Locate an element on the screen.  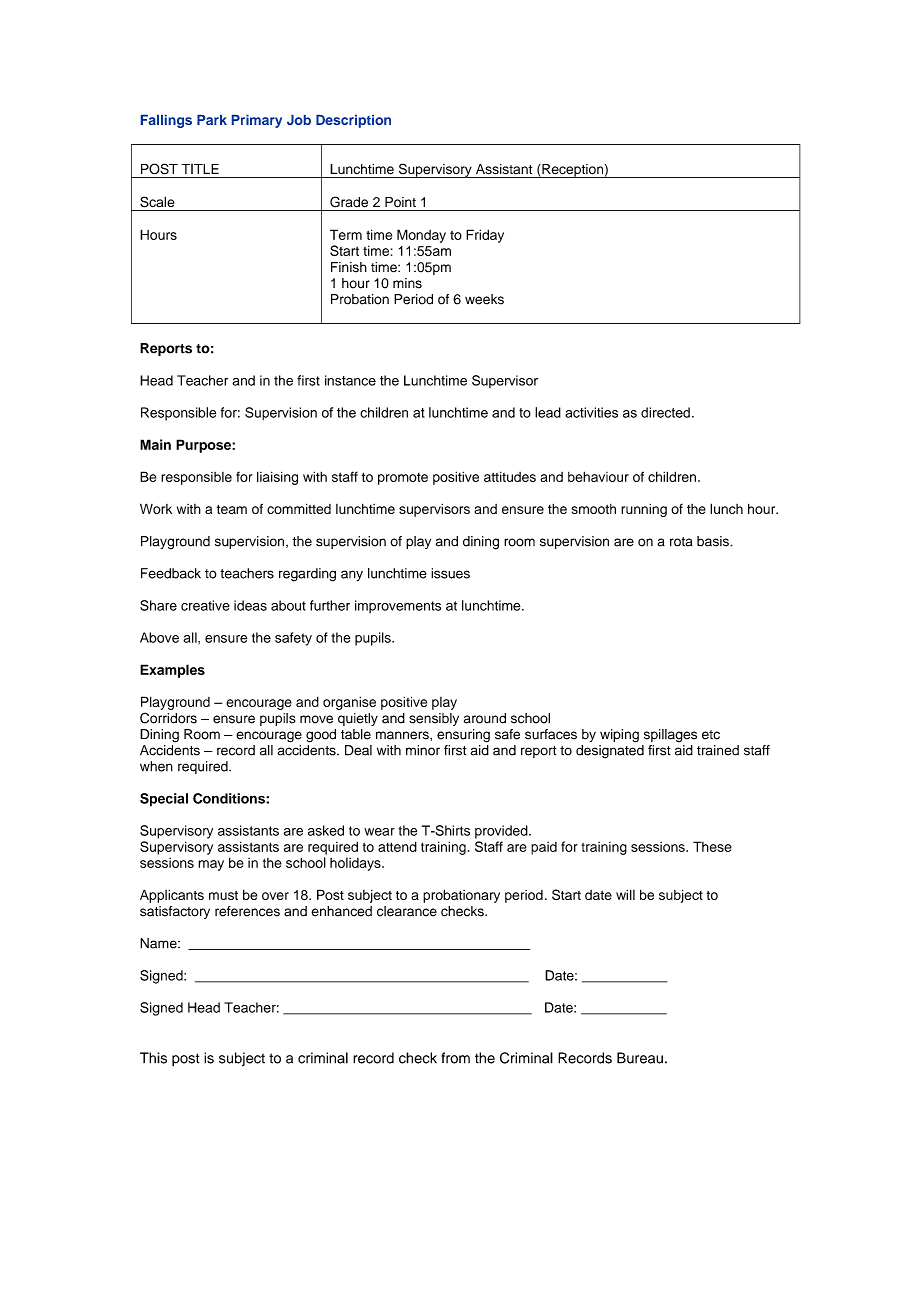
spillages is located at coordinates (670, 735).
